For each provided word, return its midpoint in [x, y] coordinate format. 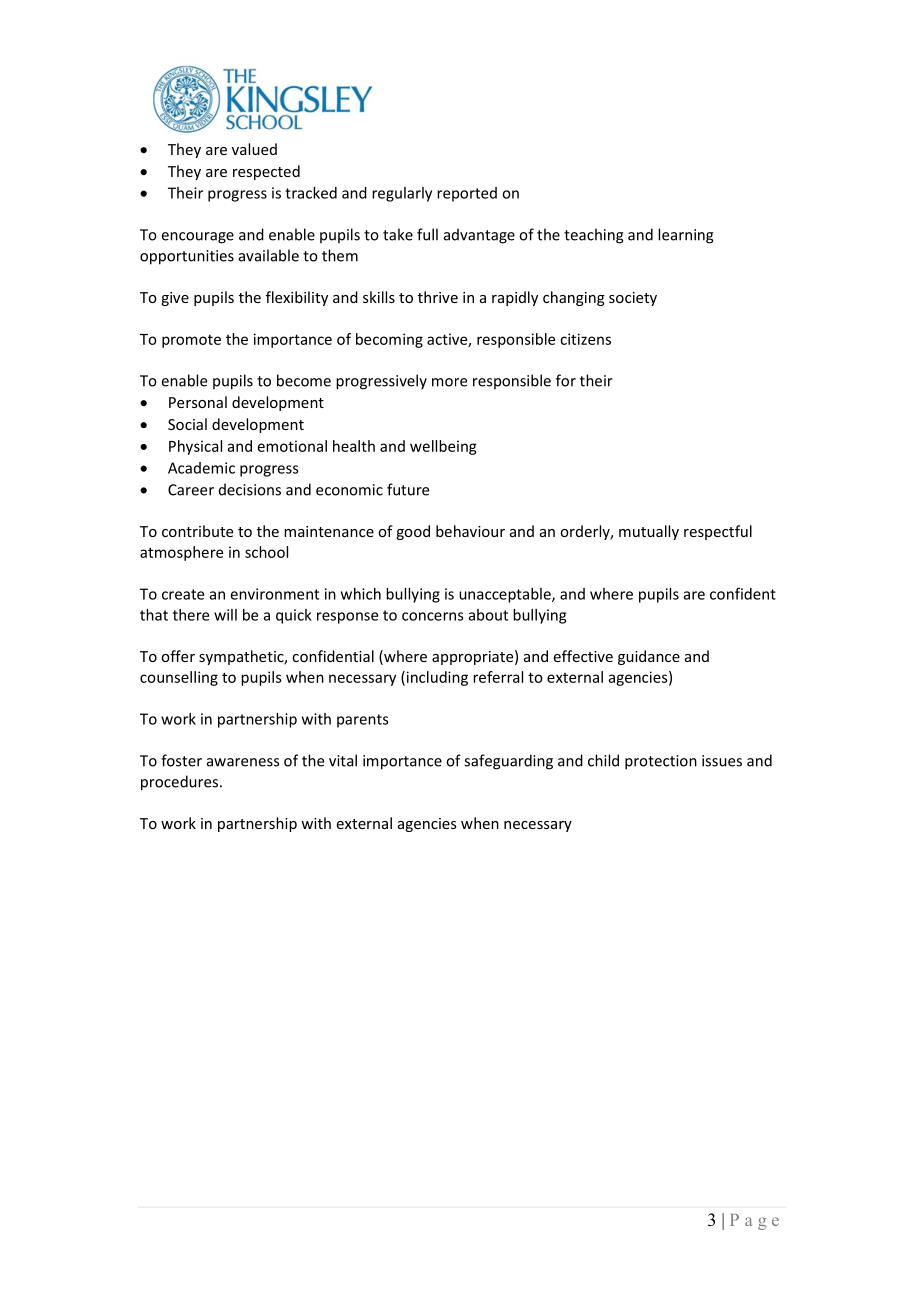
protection [661, 762]
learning [686, 236]
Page [754, 1222]
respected [266, 172]
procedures [181, 783]
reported [467, 194]
